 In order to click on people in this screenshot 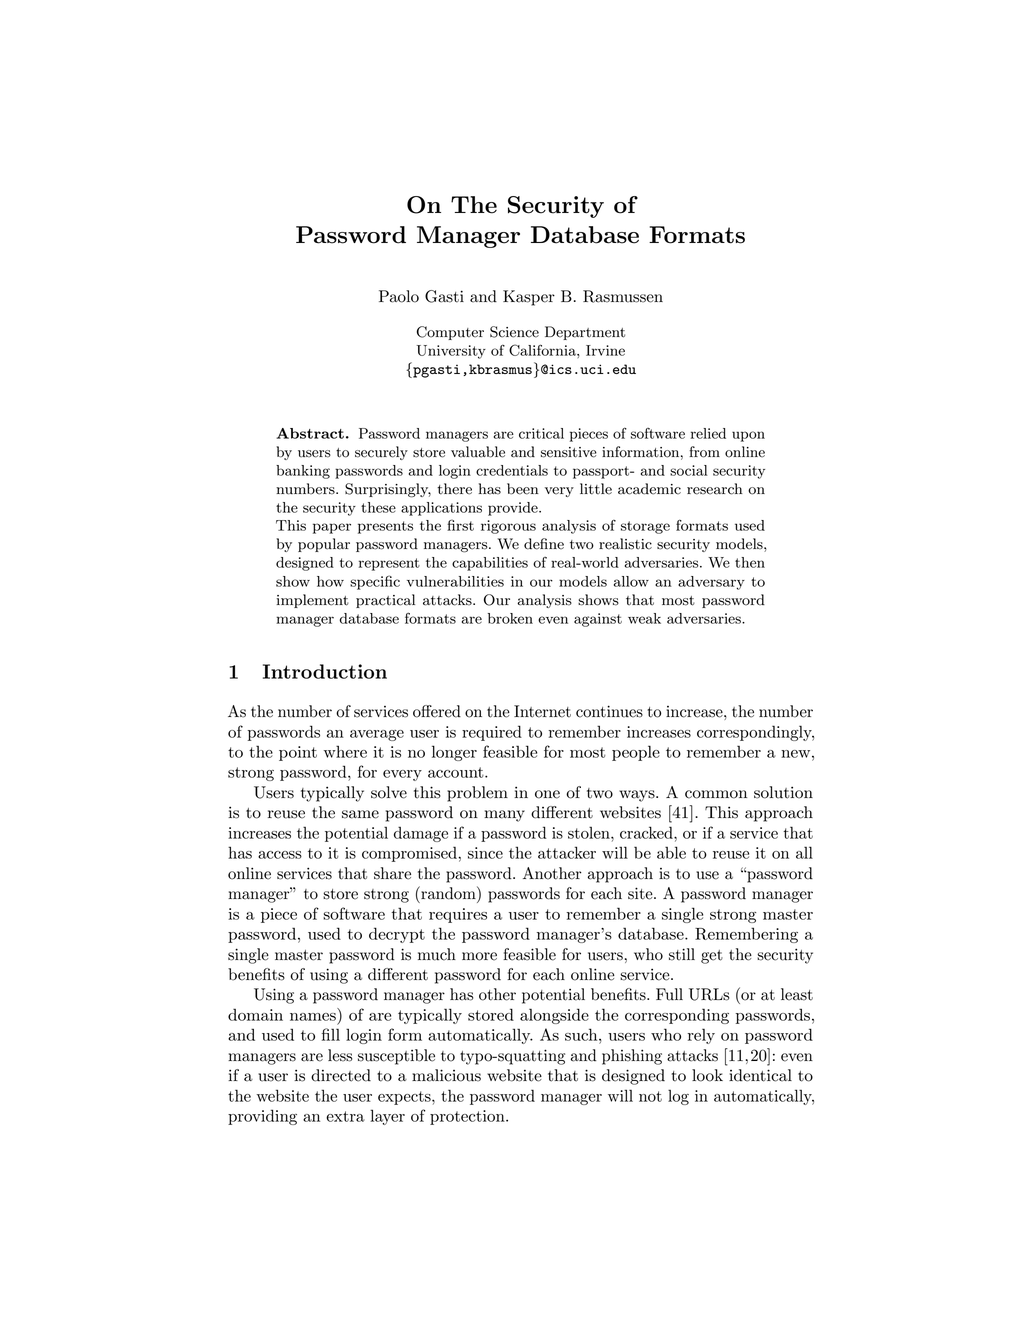, I will do `click(636, 753)`.
